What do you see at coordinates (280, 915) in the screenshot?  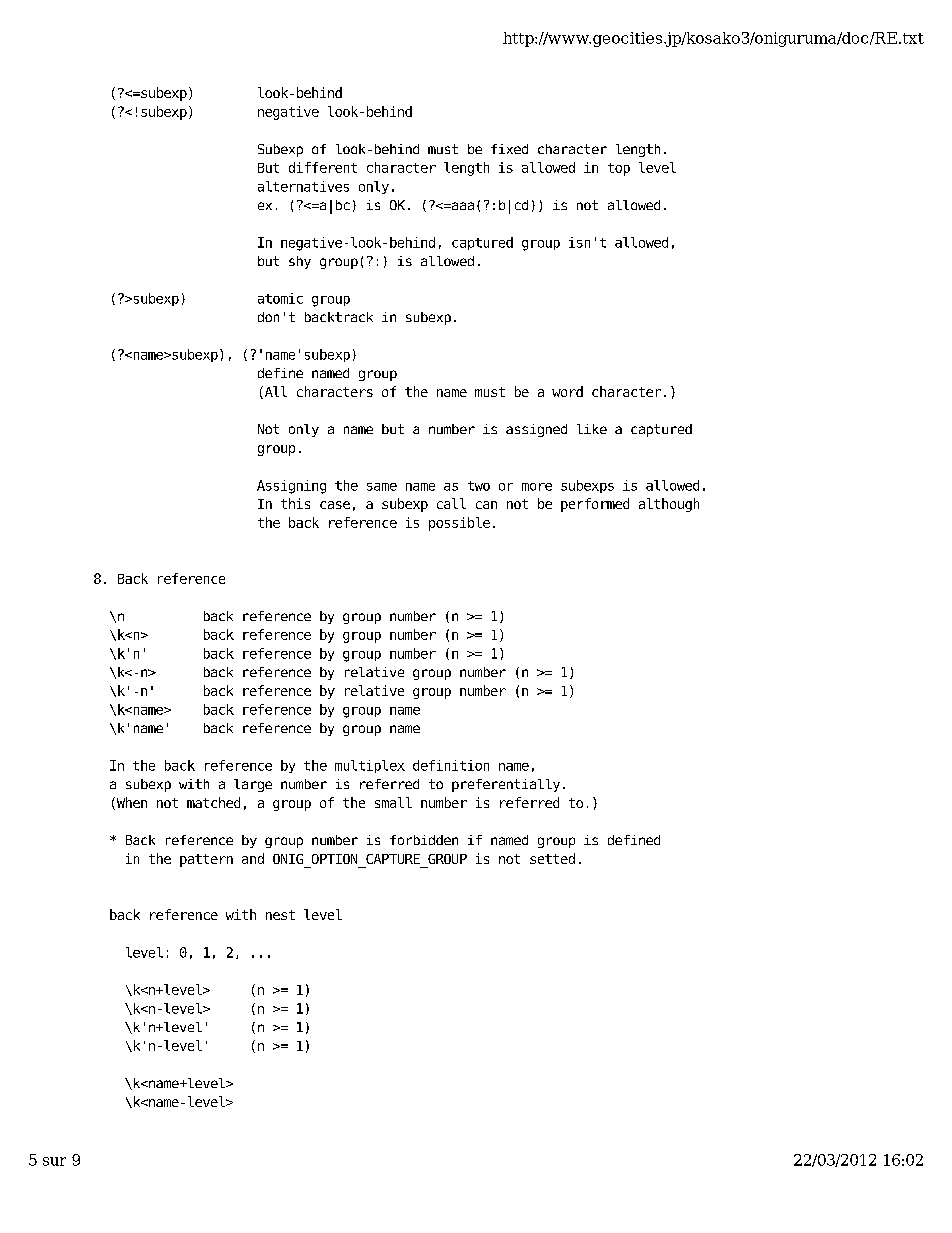 I see `nest` at bounding box center [280, 915].
